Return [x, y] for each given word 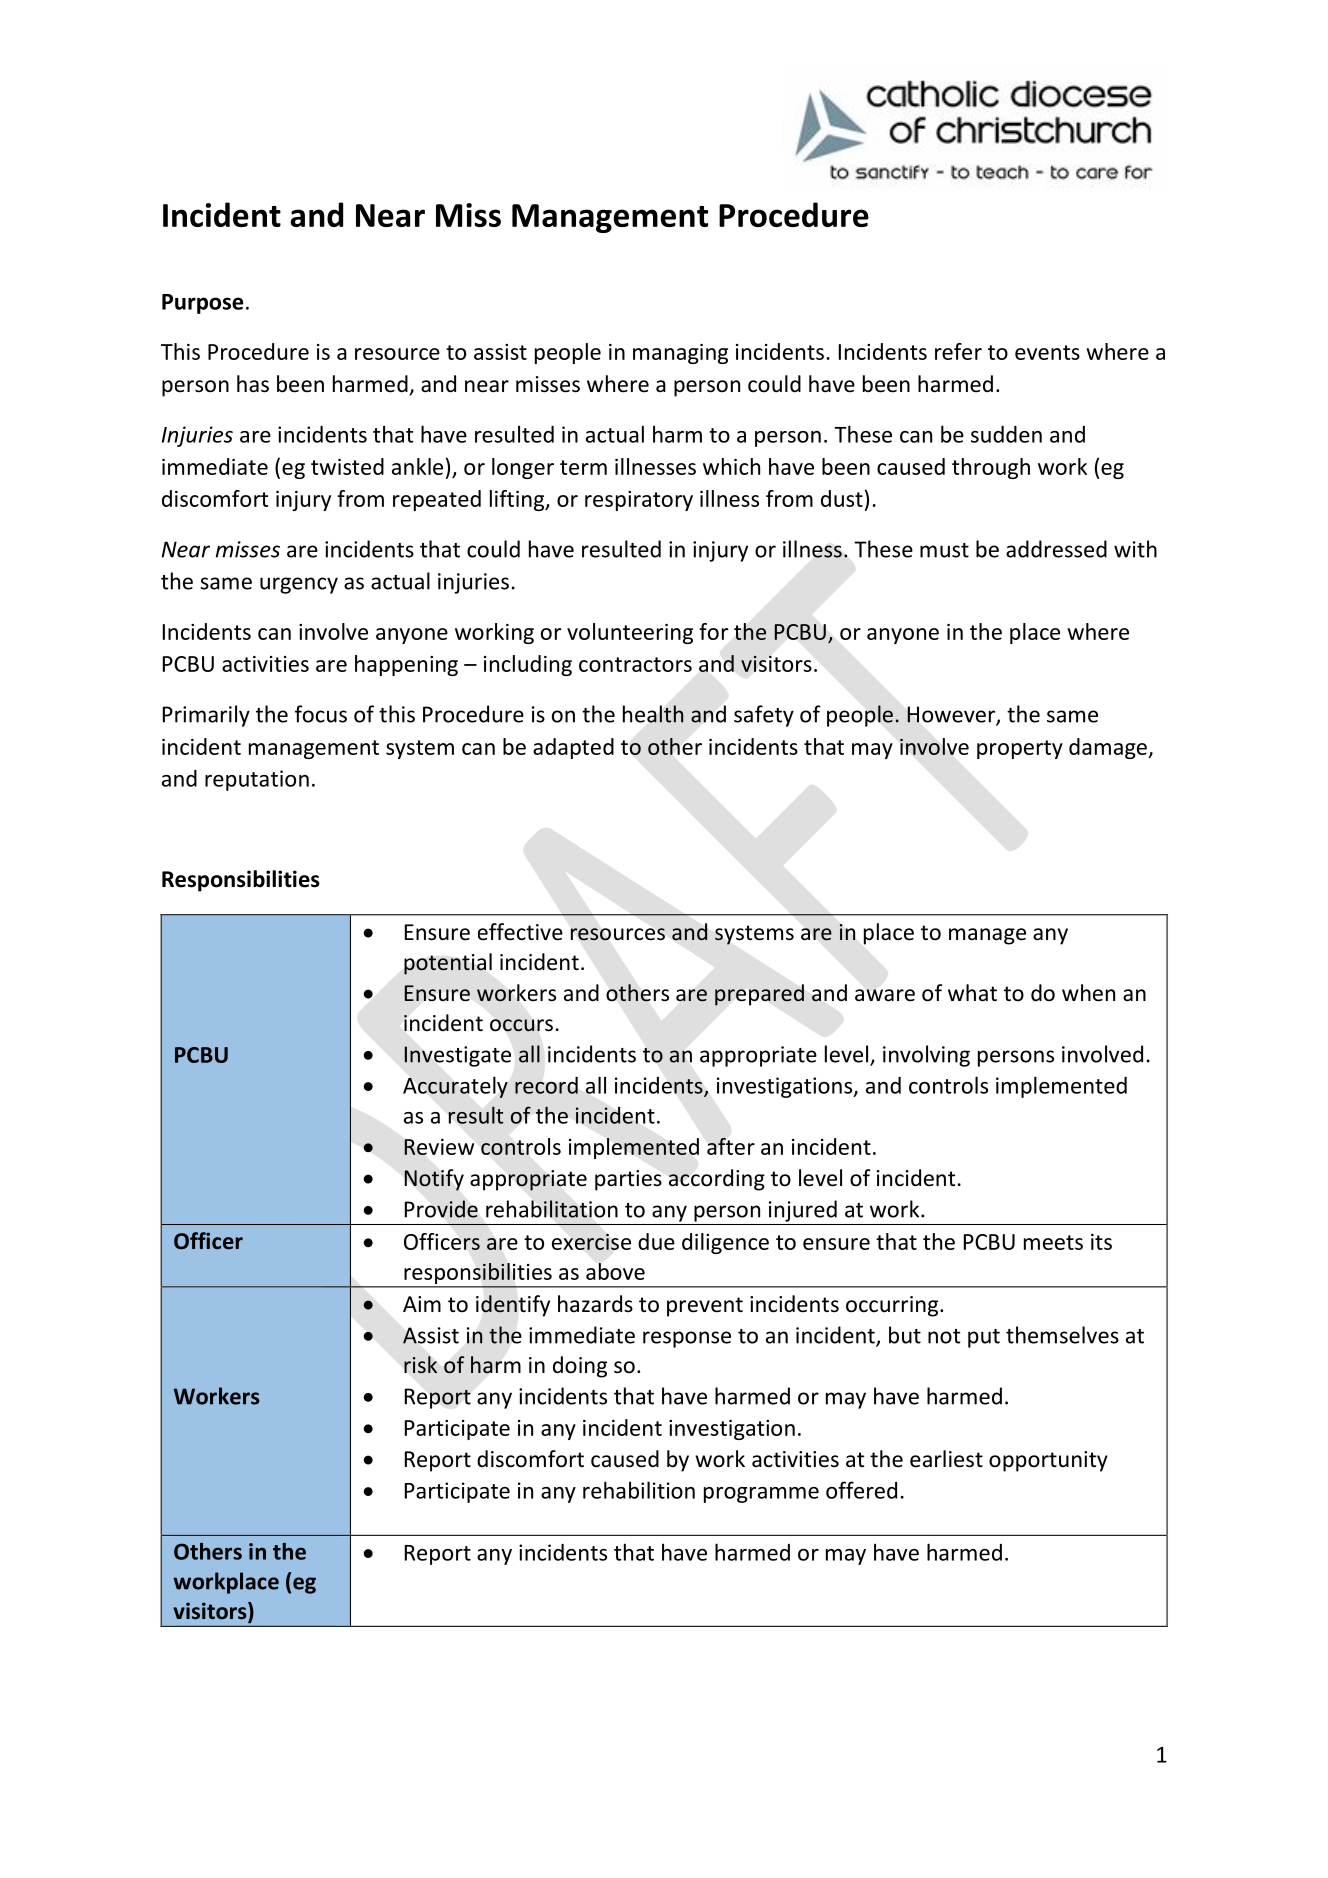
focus [321, 714]
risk [420, 1364]
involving [926, 1056]
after [731, 1146]
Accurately [455, 1087]
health [653, 714]
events [1047, 352]
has [253, 384]
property [1020, 749]
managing [680, 354]
